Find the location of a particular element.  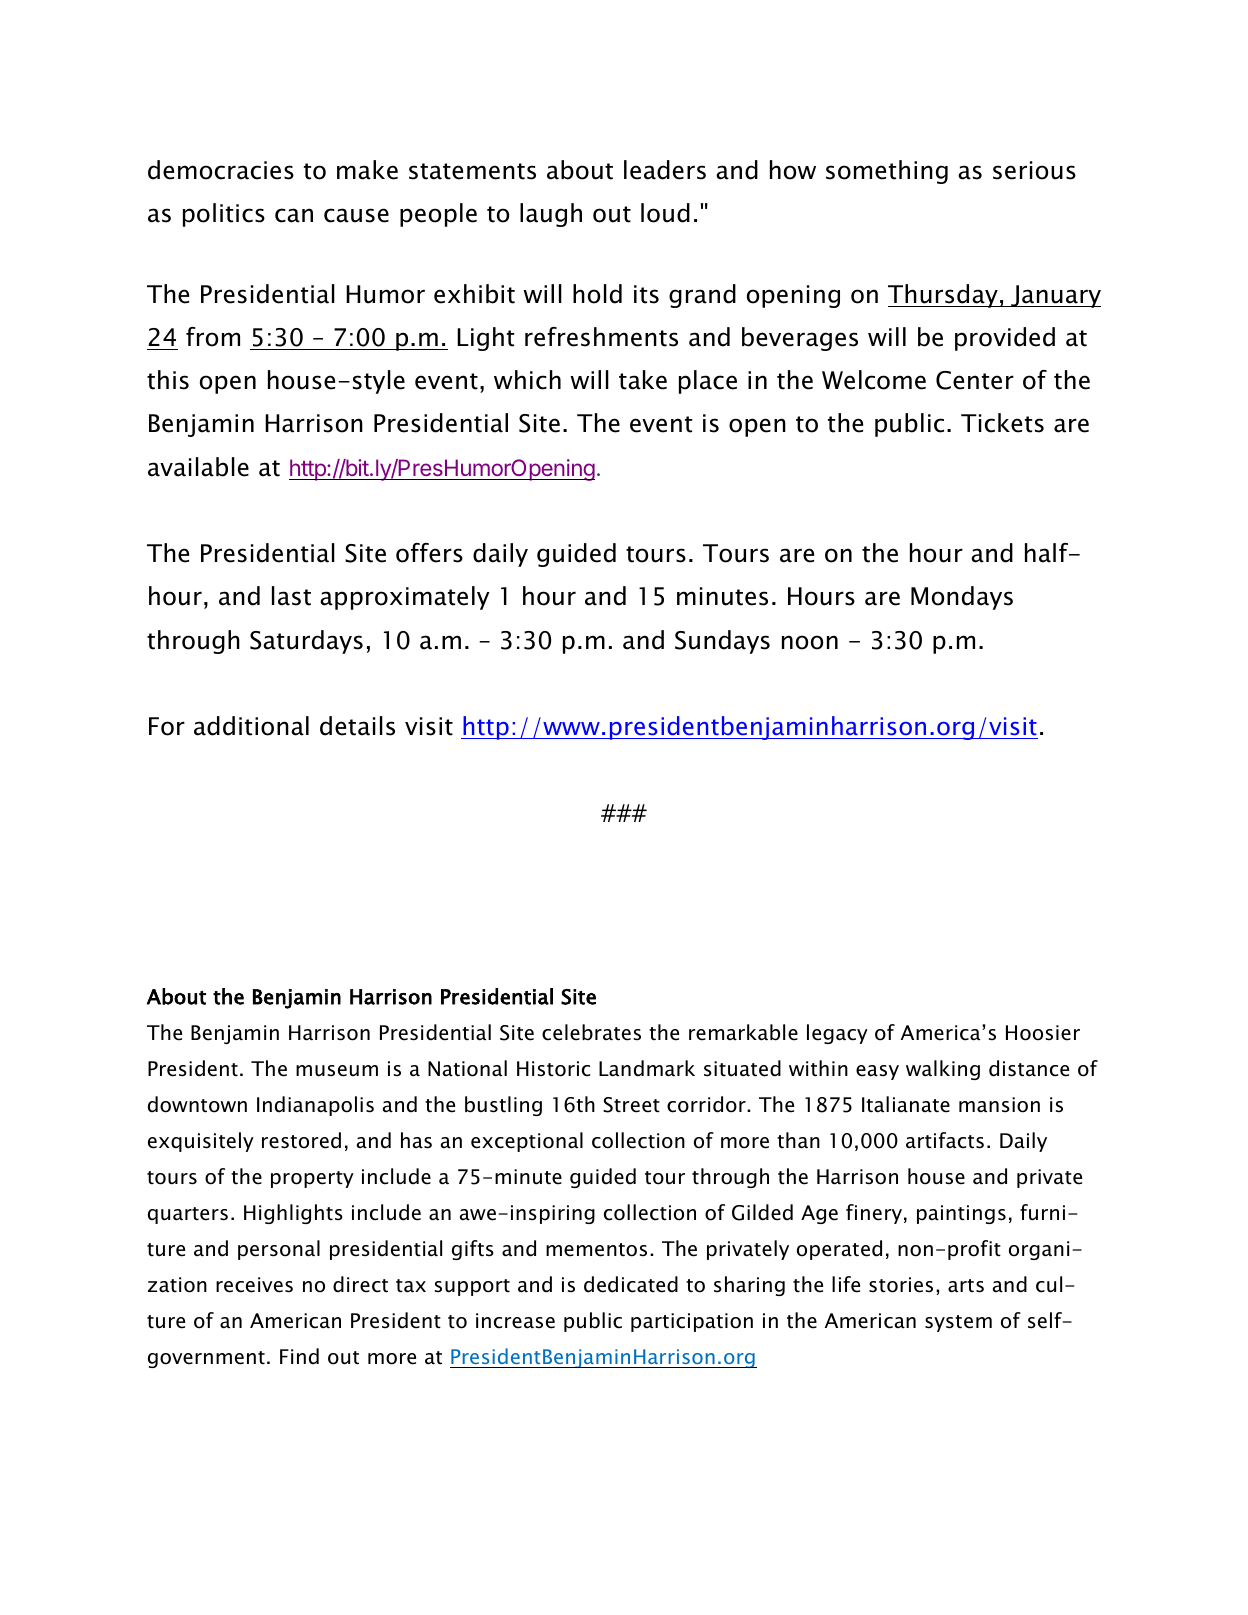

museum is located at coordinates (337, 1071).
